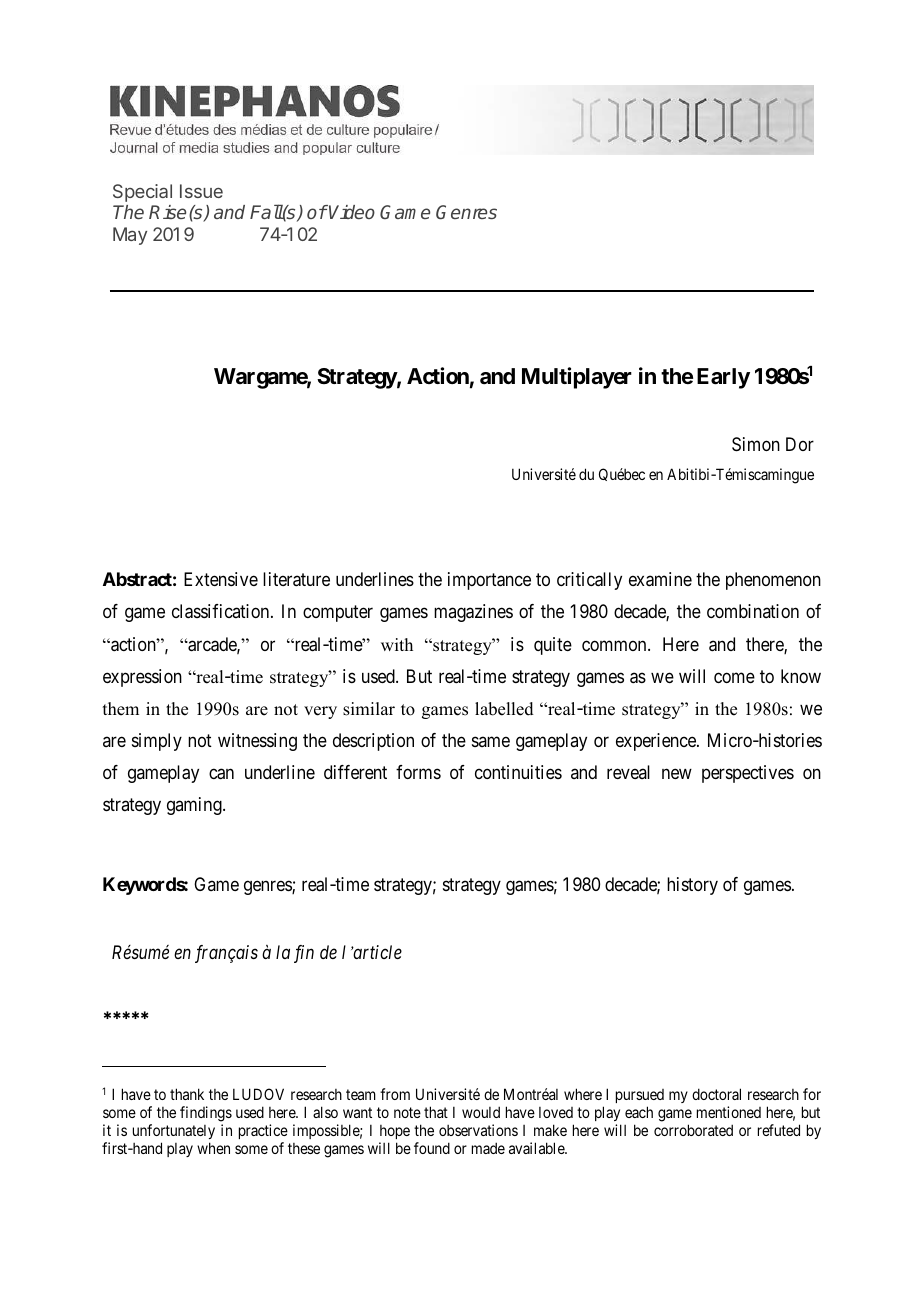  What do you see at coordinates (142, 678) in the page?
I see `expression` at bounding box center [142, 678].
